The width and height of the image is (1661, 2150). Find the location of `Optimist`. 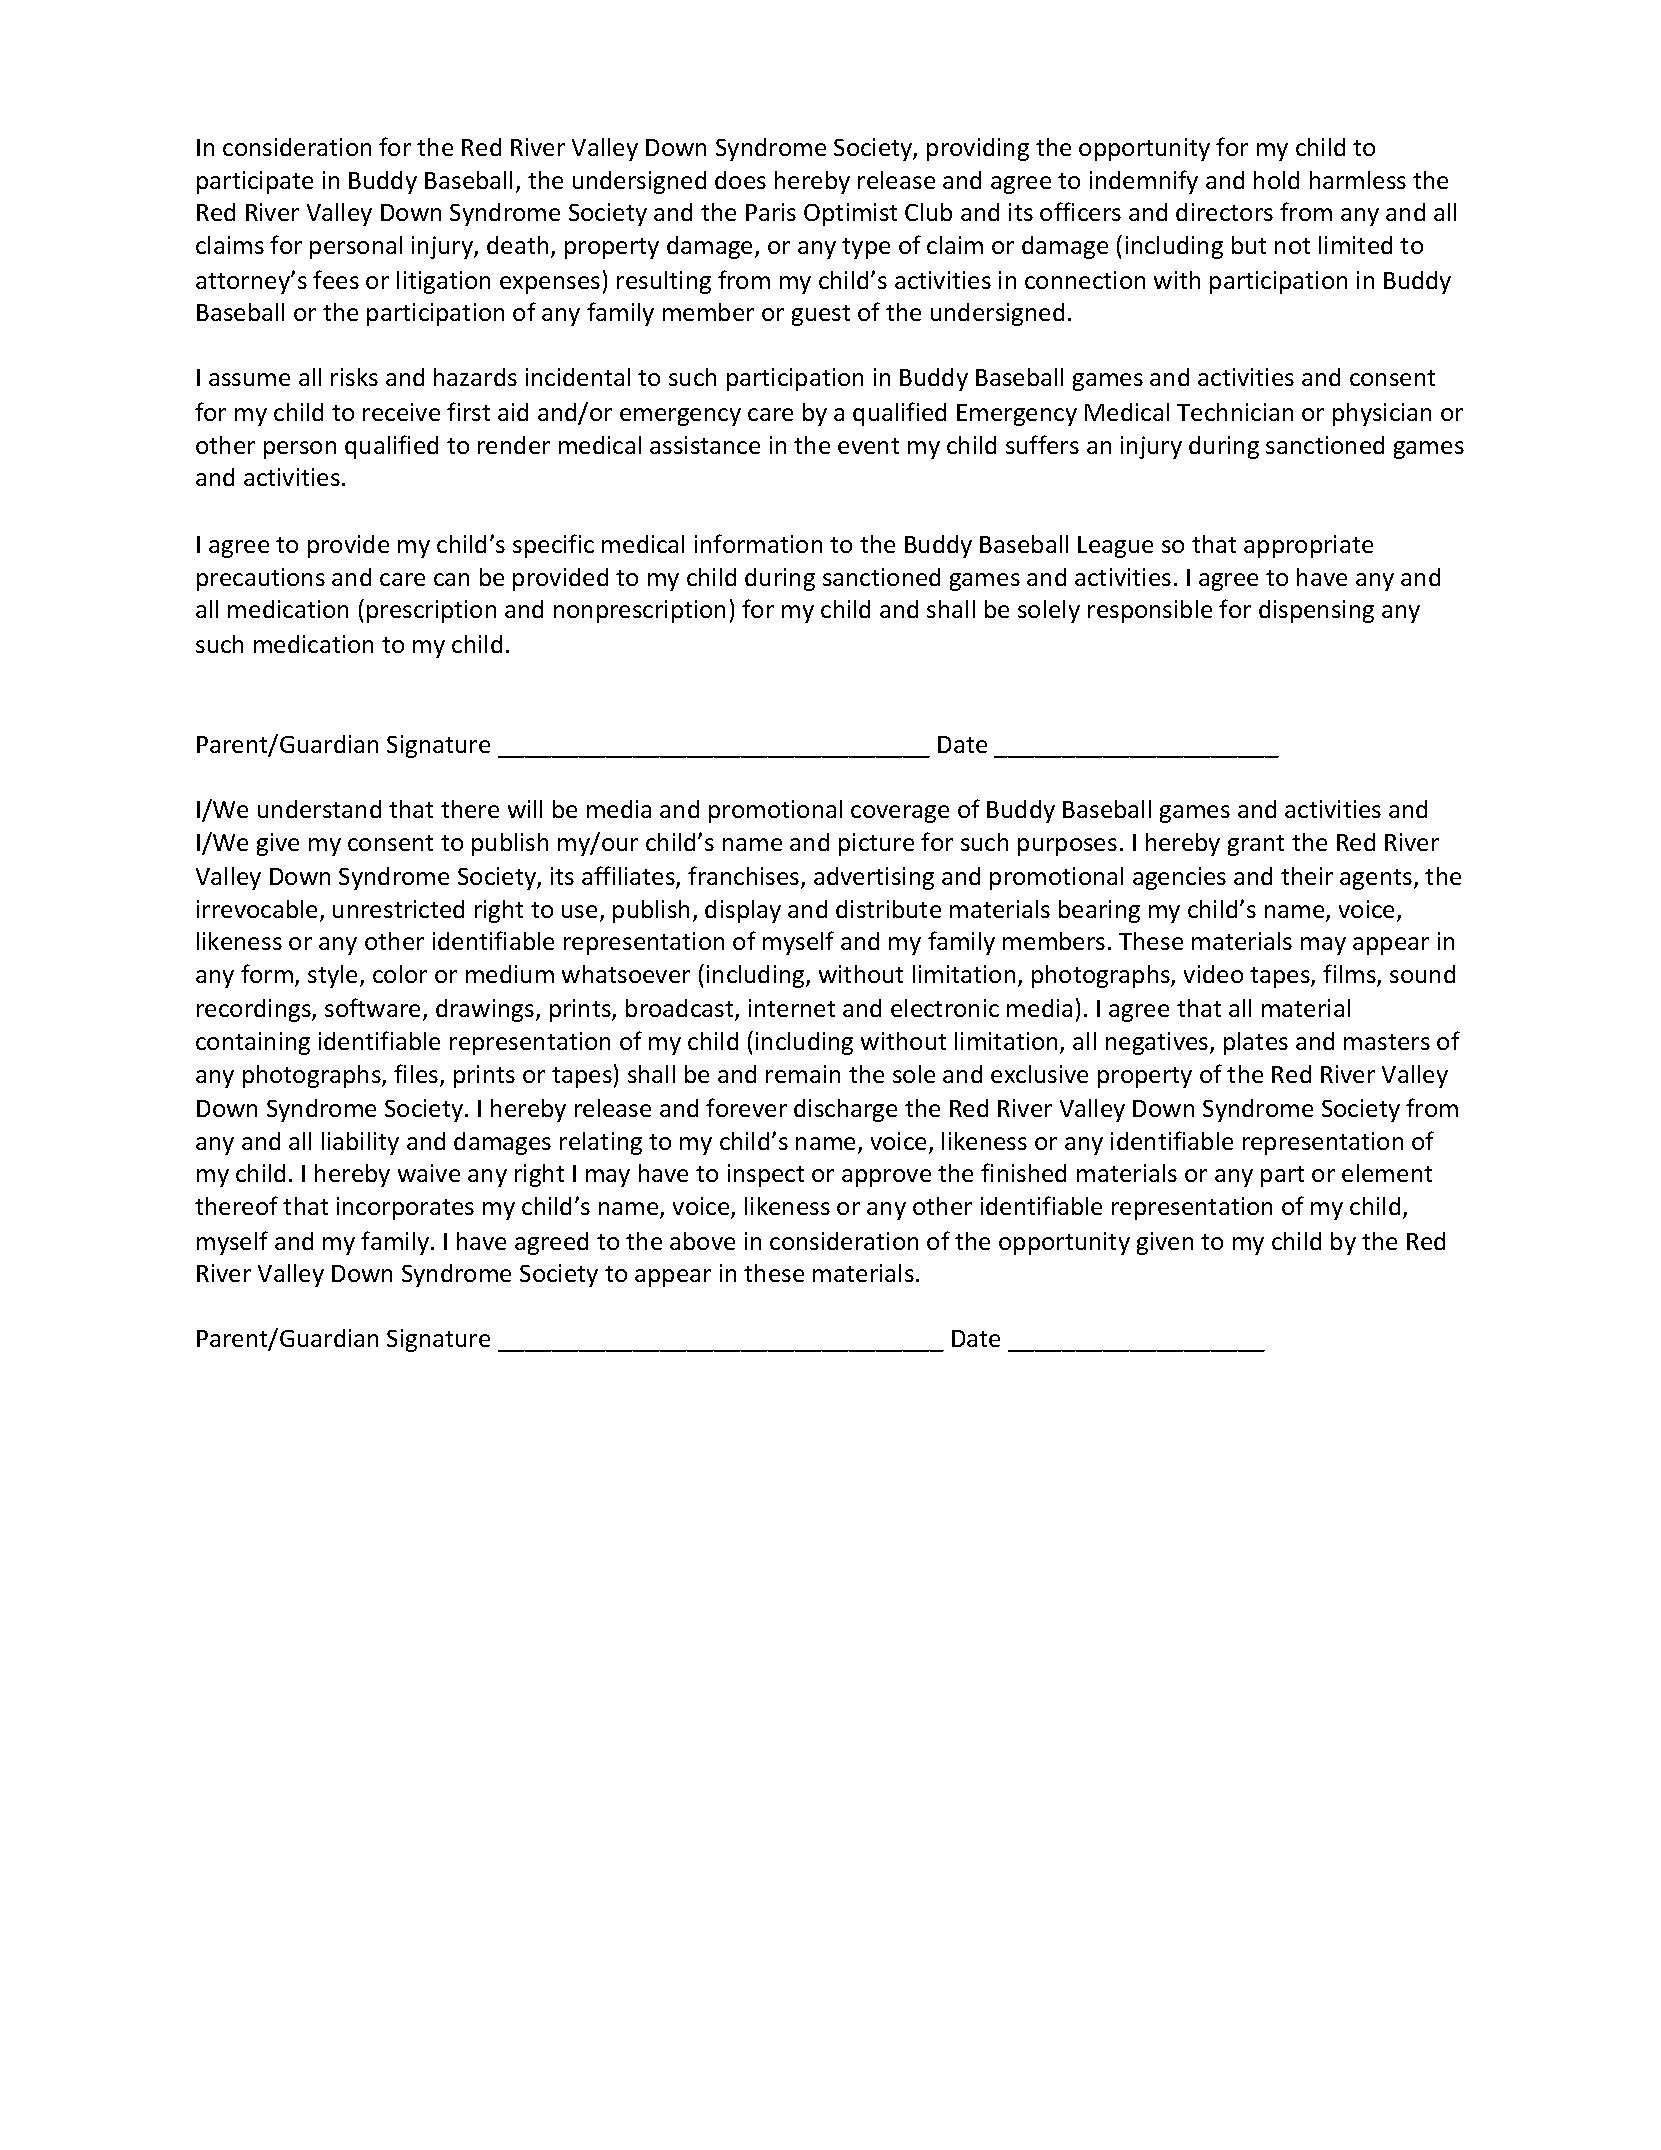

Optimist is located at coordinates (850, 214).
